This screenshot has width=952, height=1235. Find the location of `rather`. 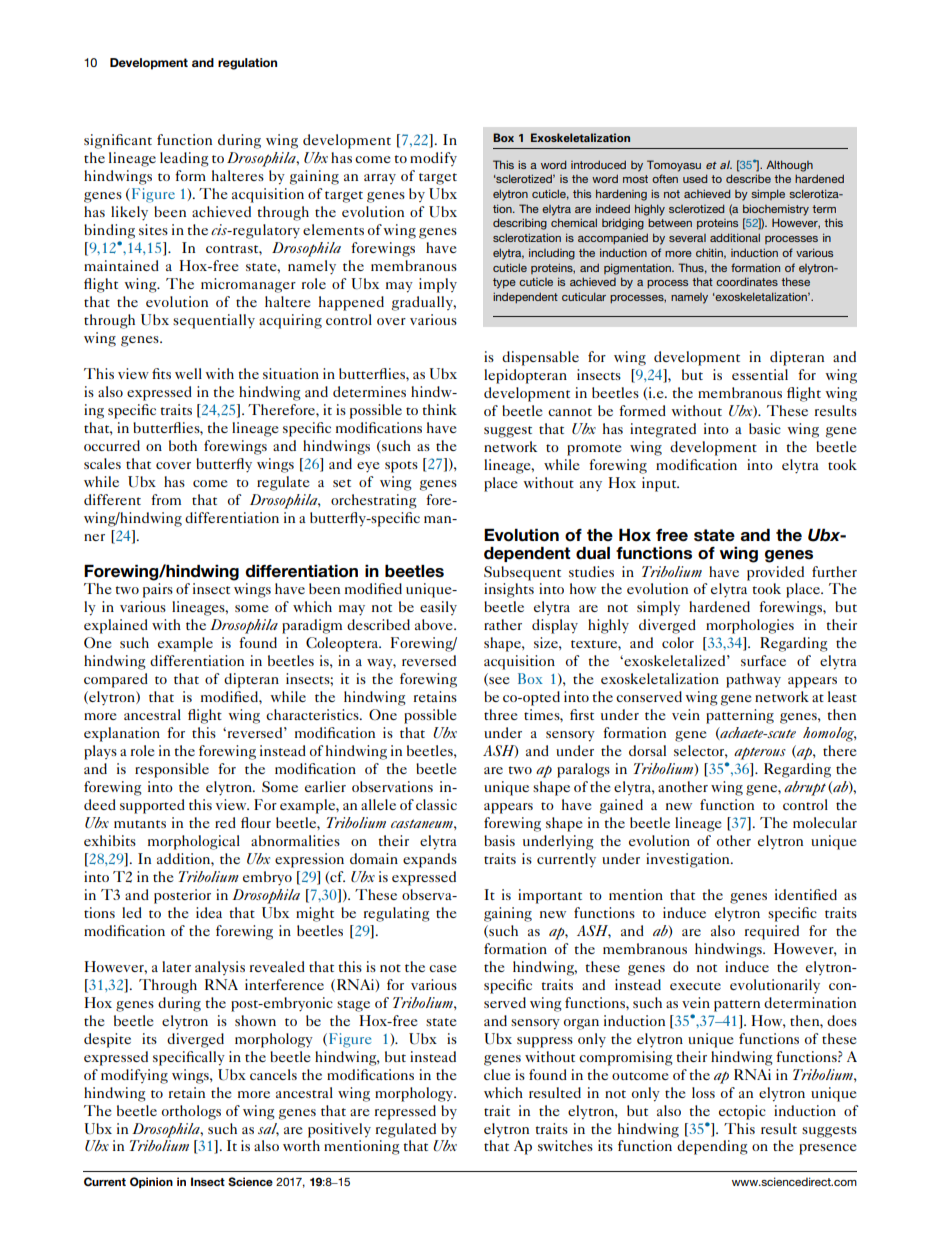

rather is located at coordinates (503, 624).
